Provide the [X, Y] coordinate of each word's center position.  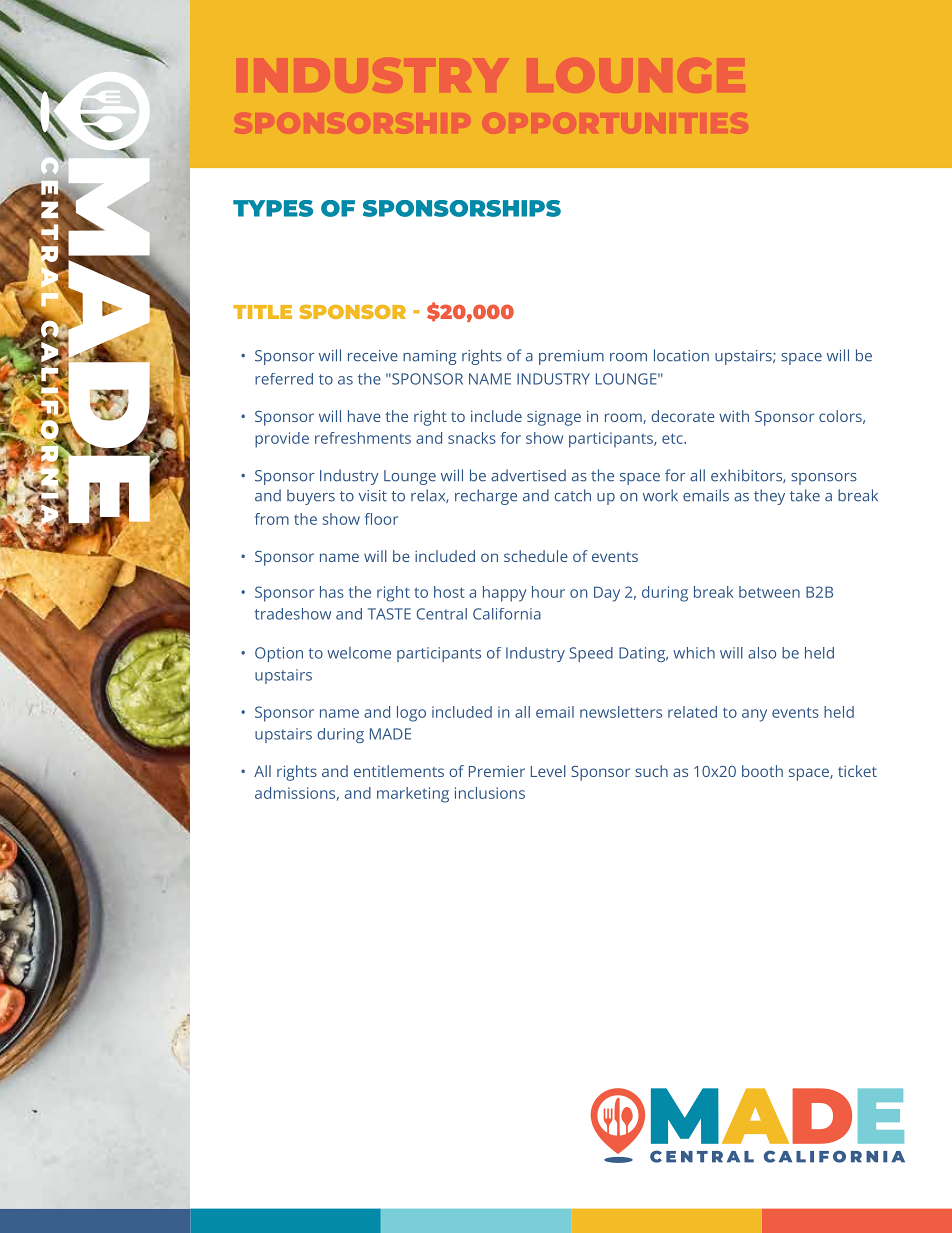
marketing [413, 795]
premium [571, 357]
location [681, 355]
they [769, 497]
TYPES [273, 208]
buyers [311, 497]
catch [572, 495]
